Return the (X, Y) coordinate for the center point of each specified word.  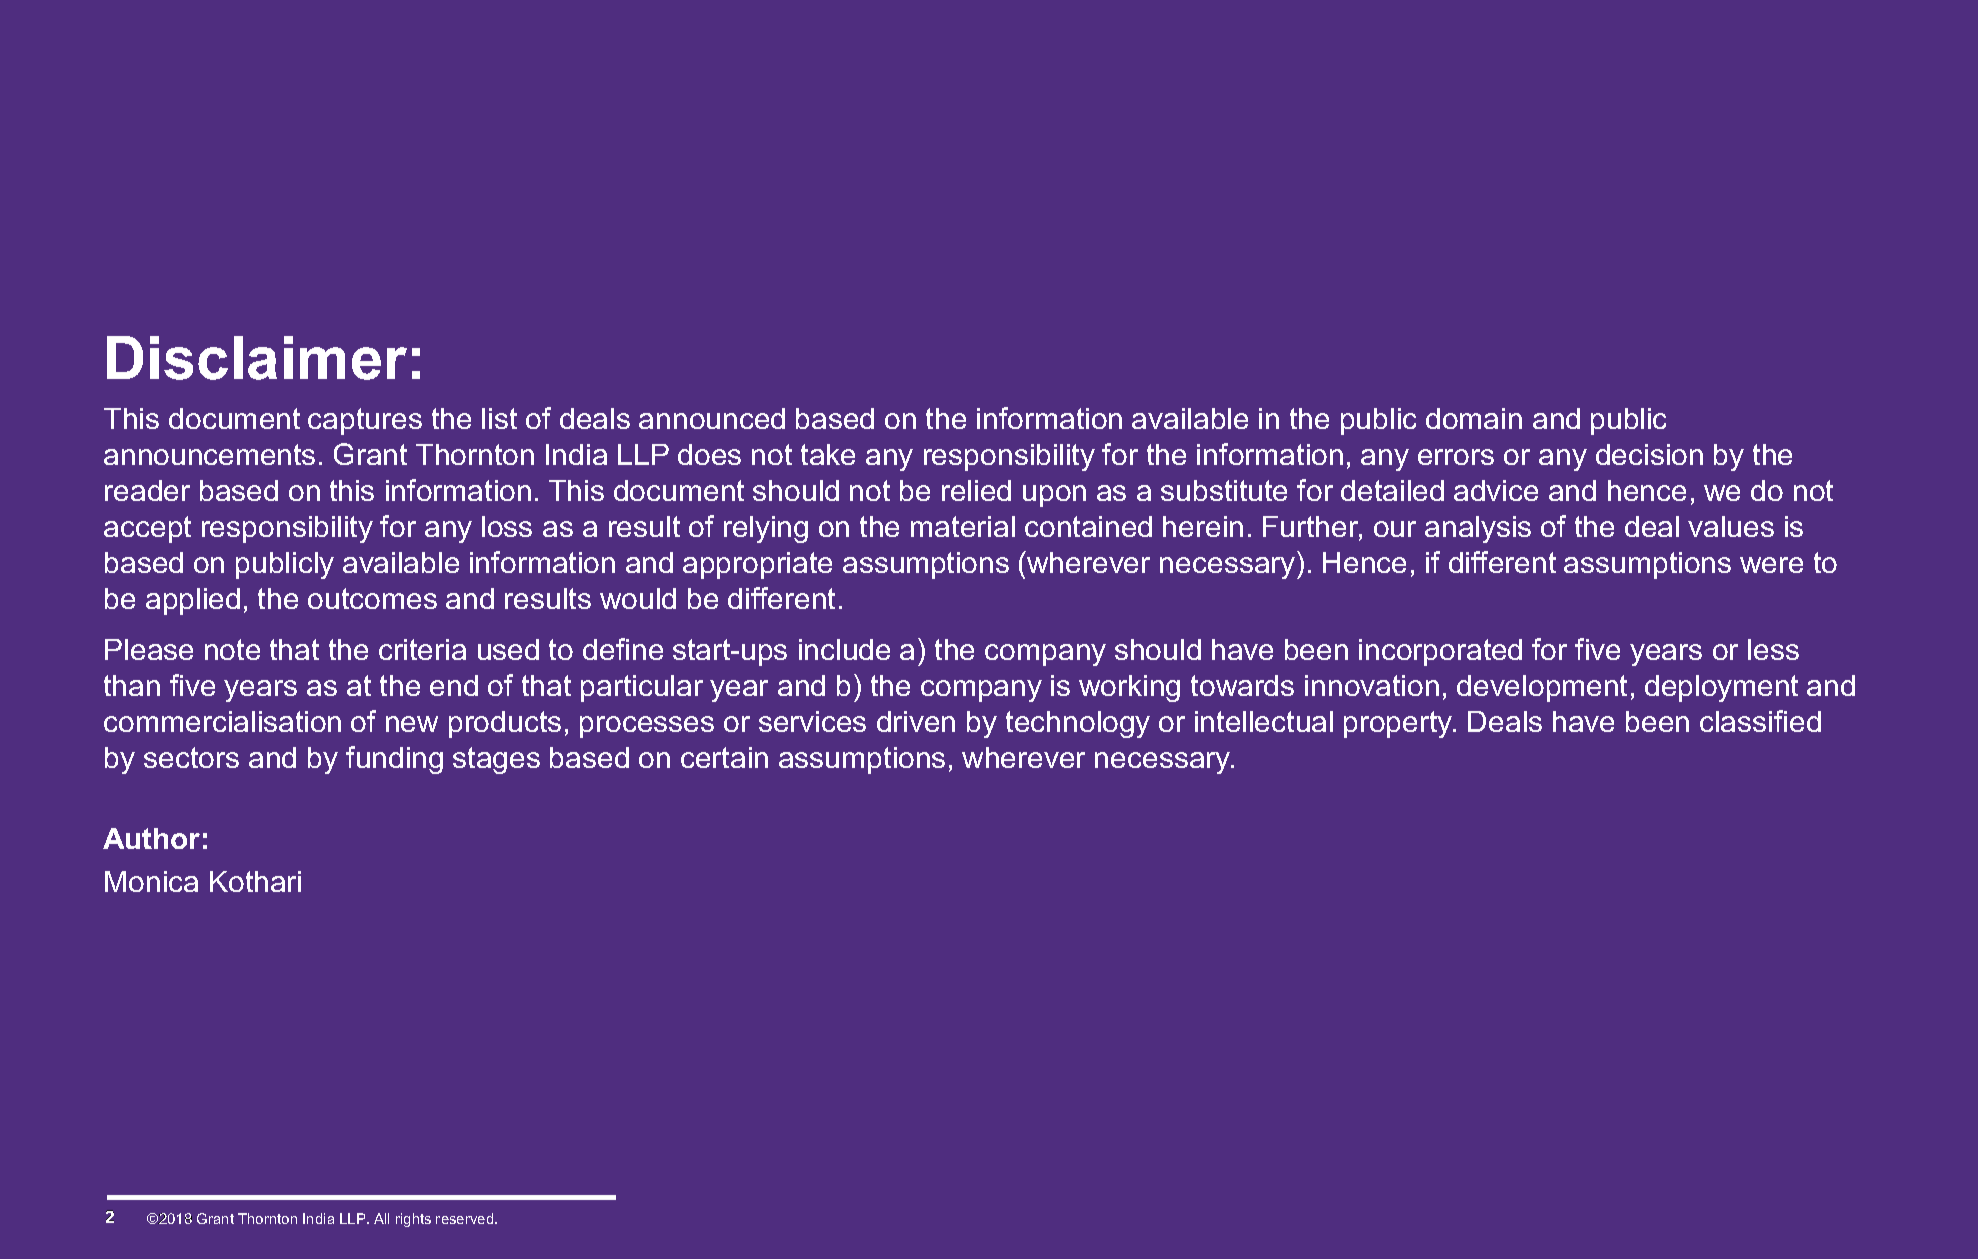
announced (712, 418)
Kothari (255, 881)
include (844, 649)
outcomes (372, 598)
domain (1474, 418)
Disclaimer (257, 358)
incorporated (1440, 652)
